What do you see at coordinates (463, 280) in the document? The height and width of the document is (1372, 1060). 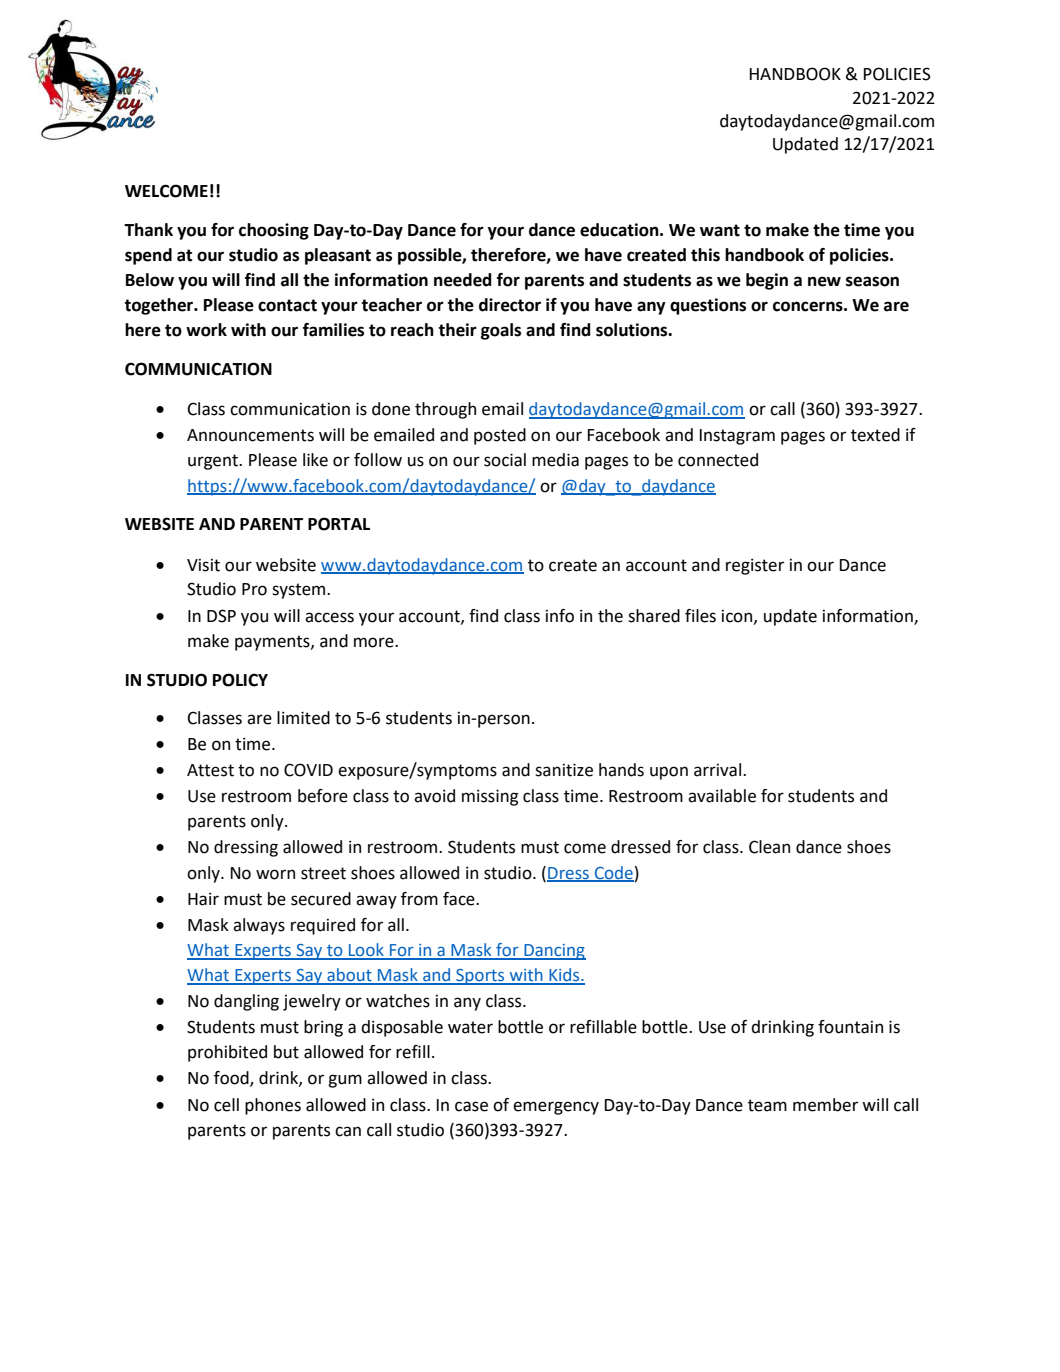 I see `needed` at bounding box center [463, 280].
